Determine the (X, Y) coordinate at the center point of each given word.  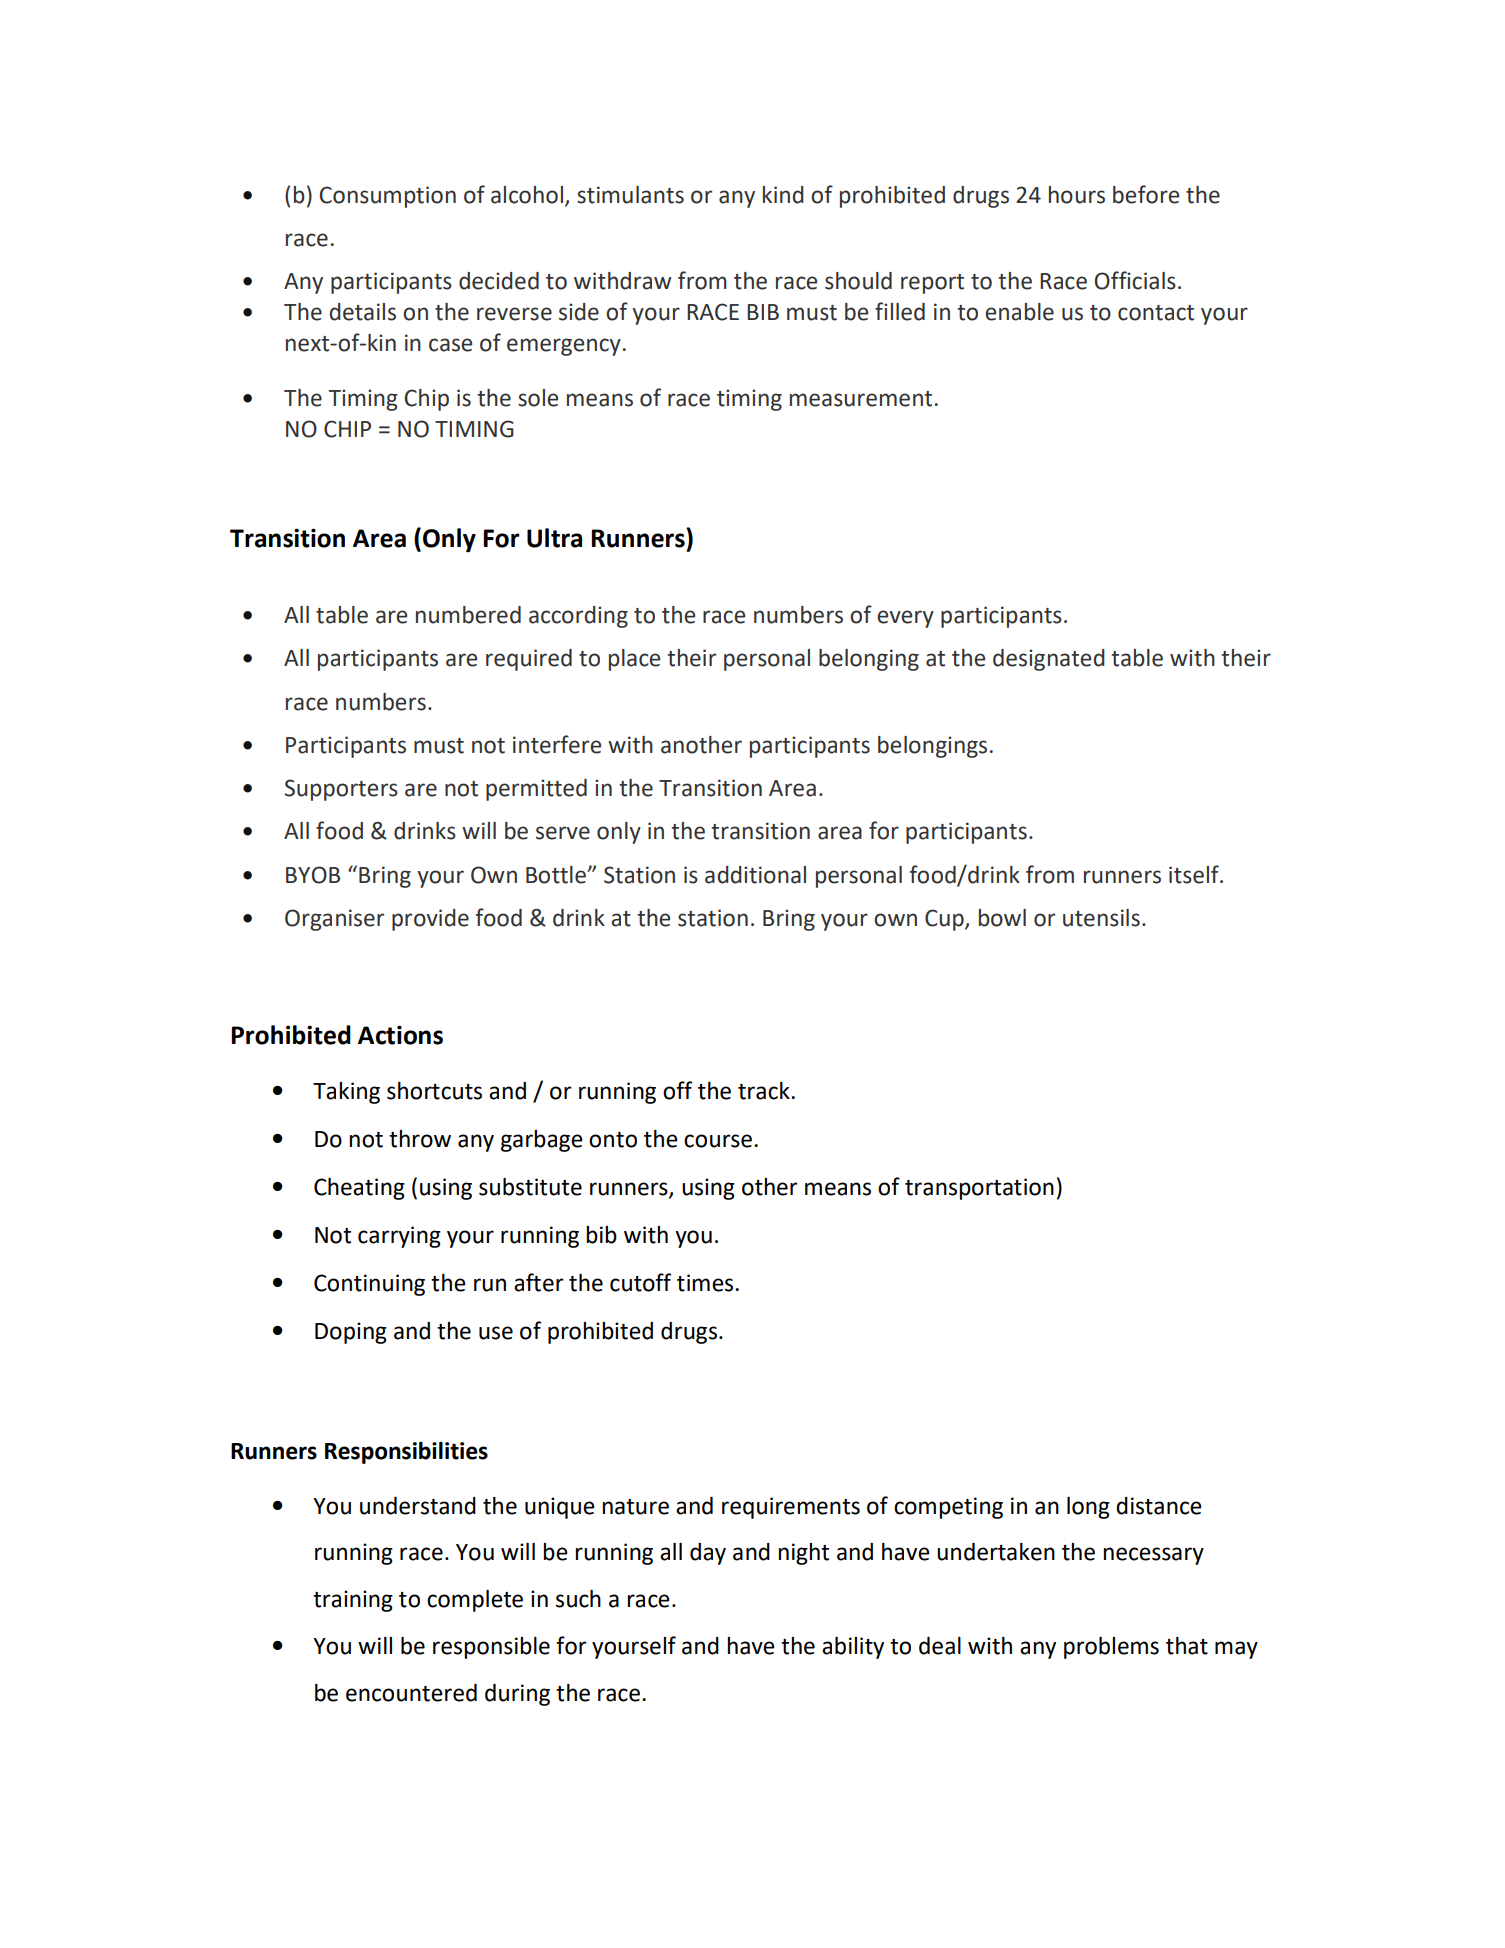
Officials (1135, 280)
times (705, 1283)
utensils (1101, 918)
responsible (491, 1648)
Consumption (388, 197)
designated (1049, 660)
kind (783, 195)
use (496, 1333)
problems (1111, 1648)
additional (755, 875)
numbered (468, 615)
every (905, 619)
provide (430, 920)
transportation (979, 1189)
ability (853, 1648)
